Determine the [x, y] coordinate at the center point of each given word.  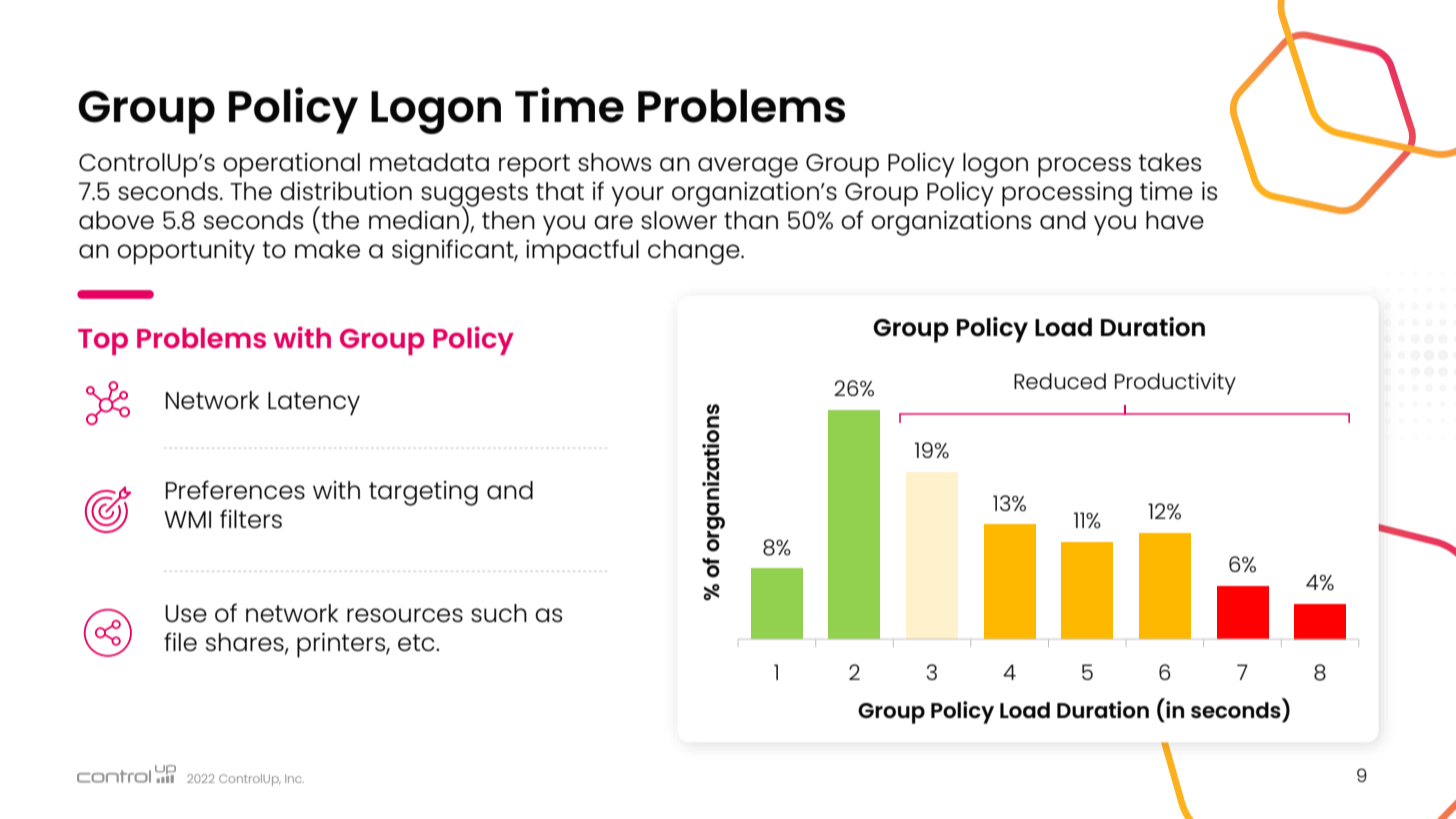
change [695, 252]
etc [417, 642]
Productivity [1175, 384]
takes [1170, 162]
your [638, 196]
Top [103, 342]
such [499, 613]
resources [405, 615]
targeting [423, 493]
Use [186, 613]
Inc [294, 779]
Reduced [1060, 381]
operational [291, 165]
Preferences [235, 489]
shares [246, 643]
